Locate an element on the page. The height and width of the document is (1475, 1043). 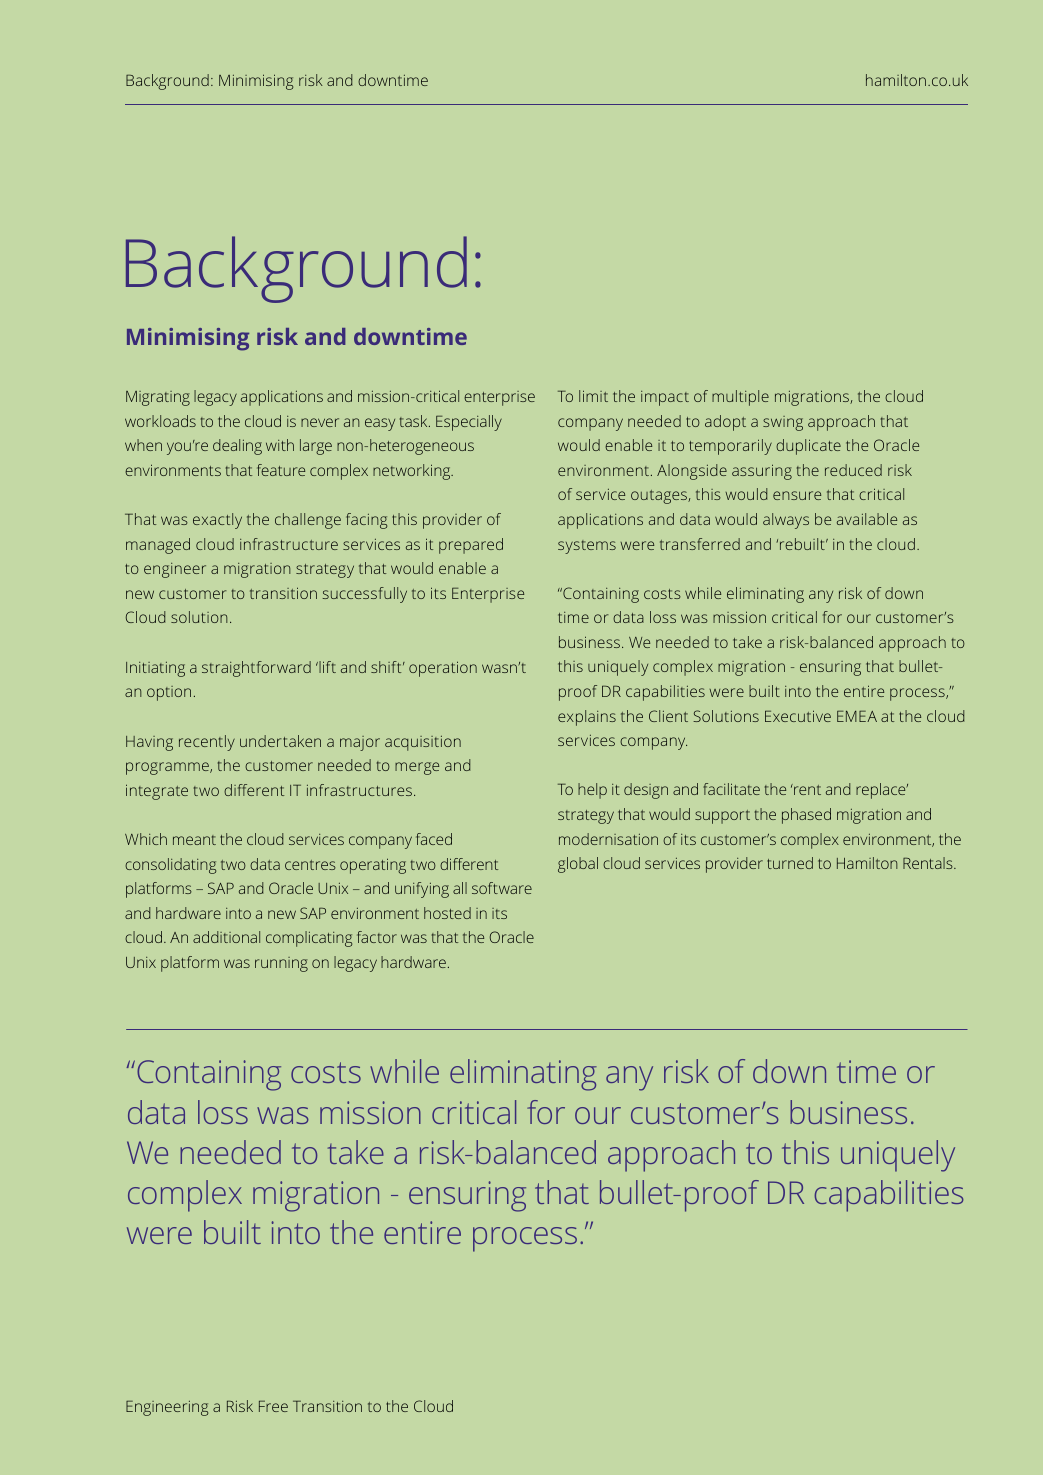
running is located at coordinates (281, 964).
